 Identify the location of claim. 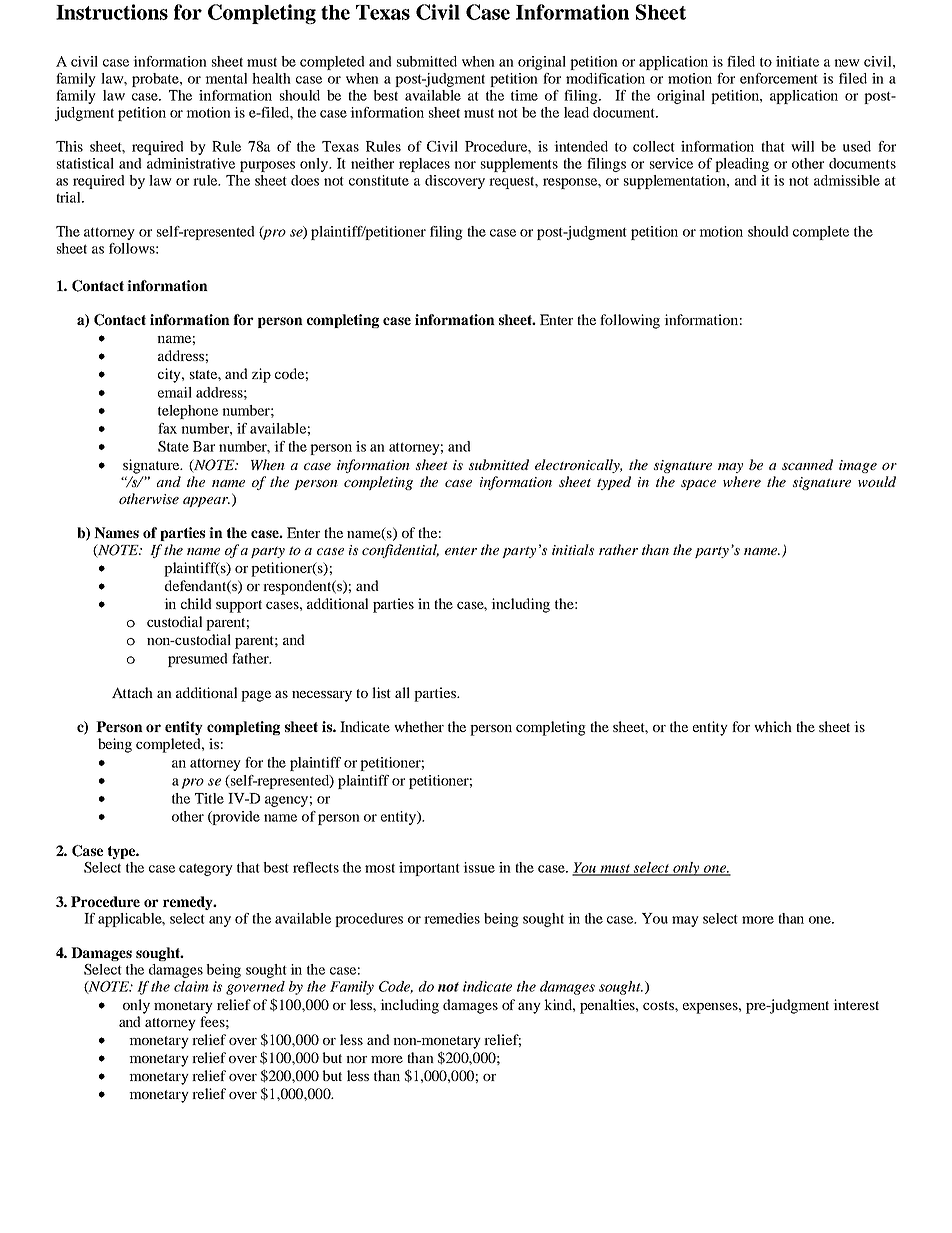
(191, 986).
